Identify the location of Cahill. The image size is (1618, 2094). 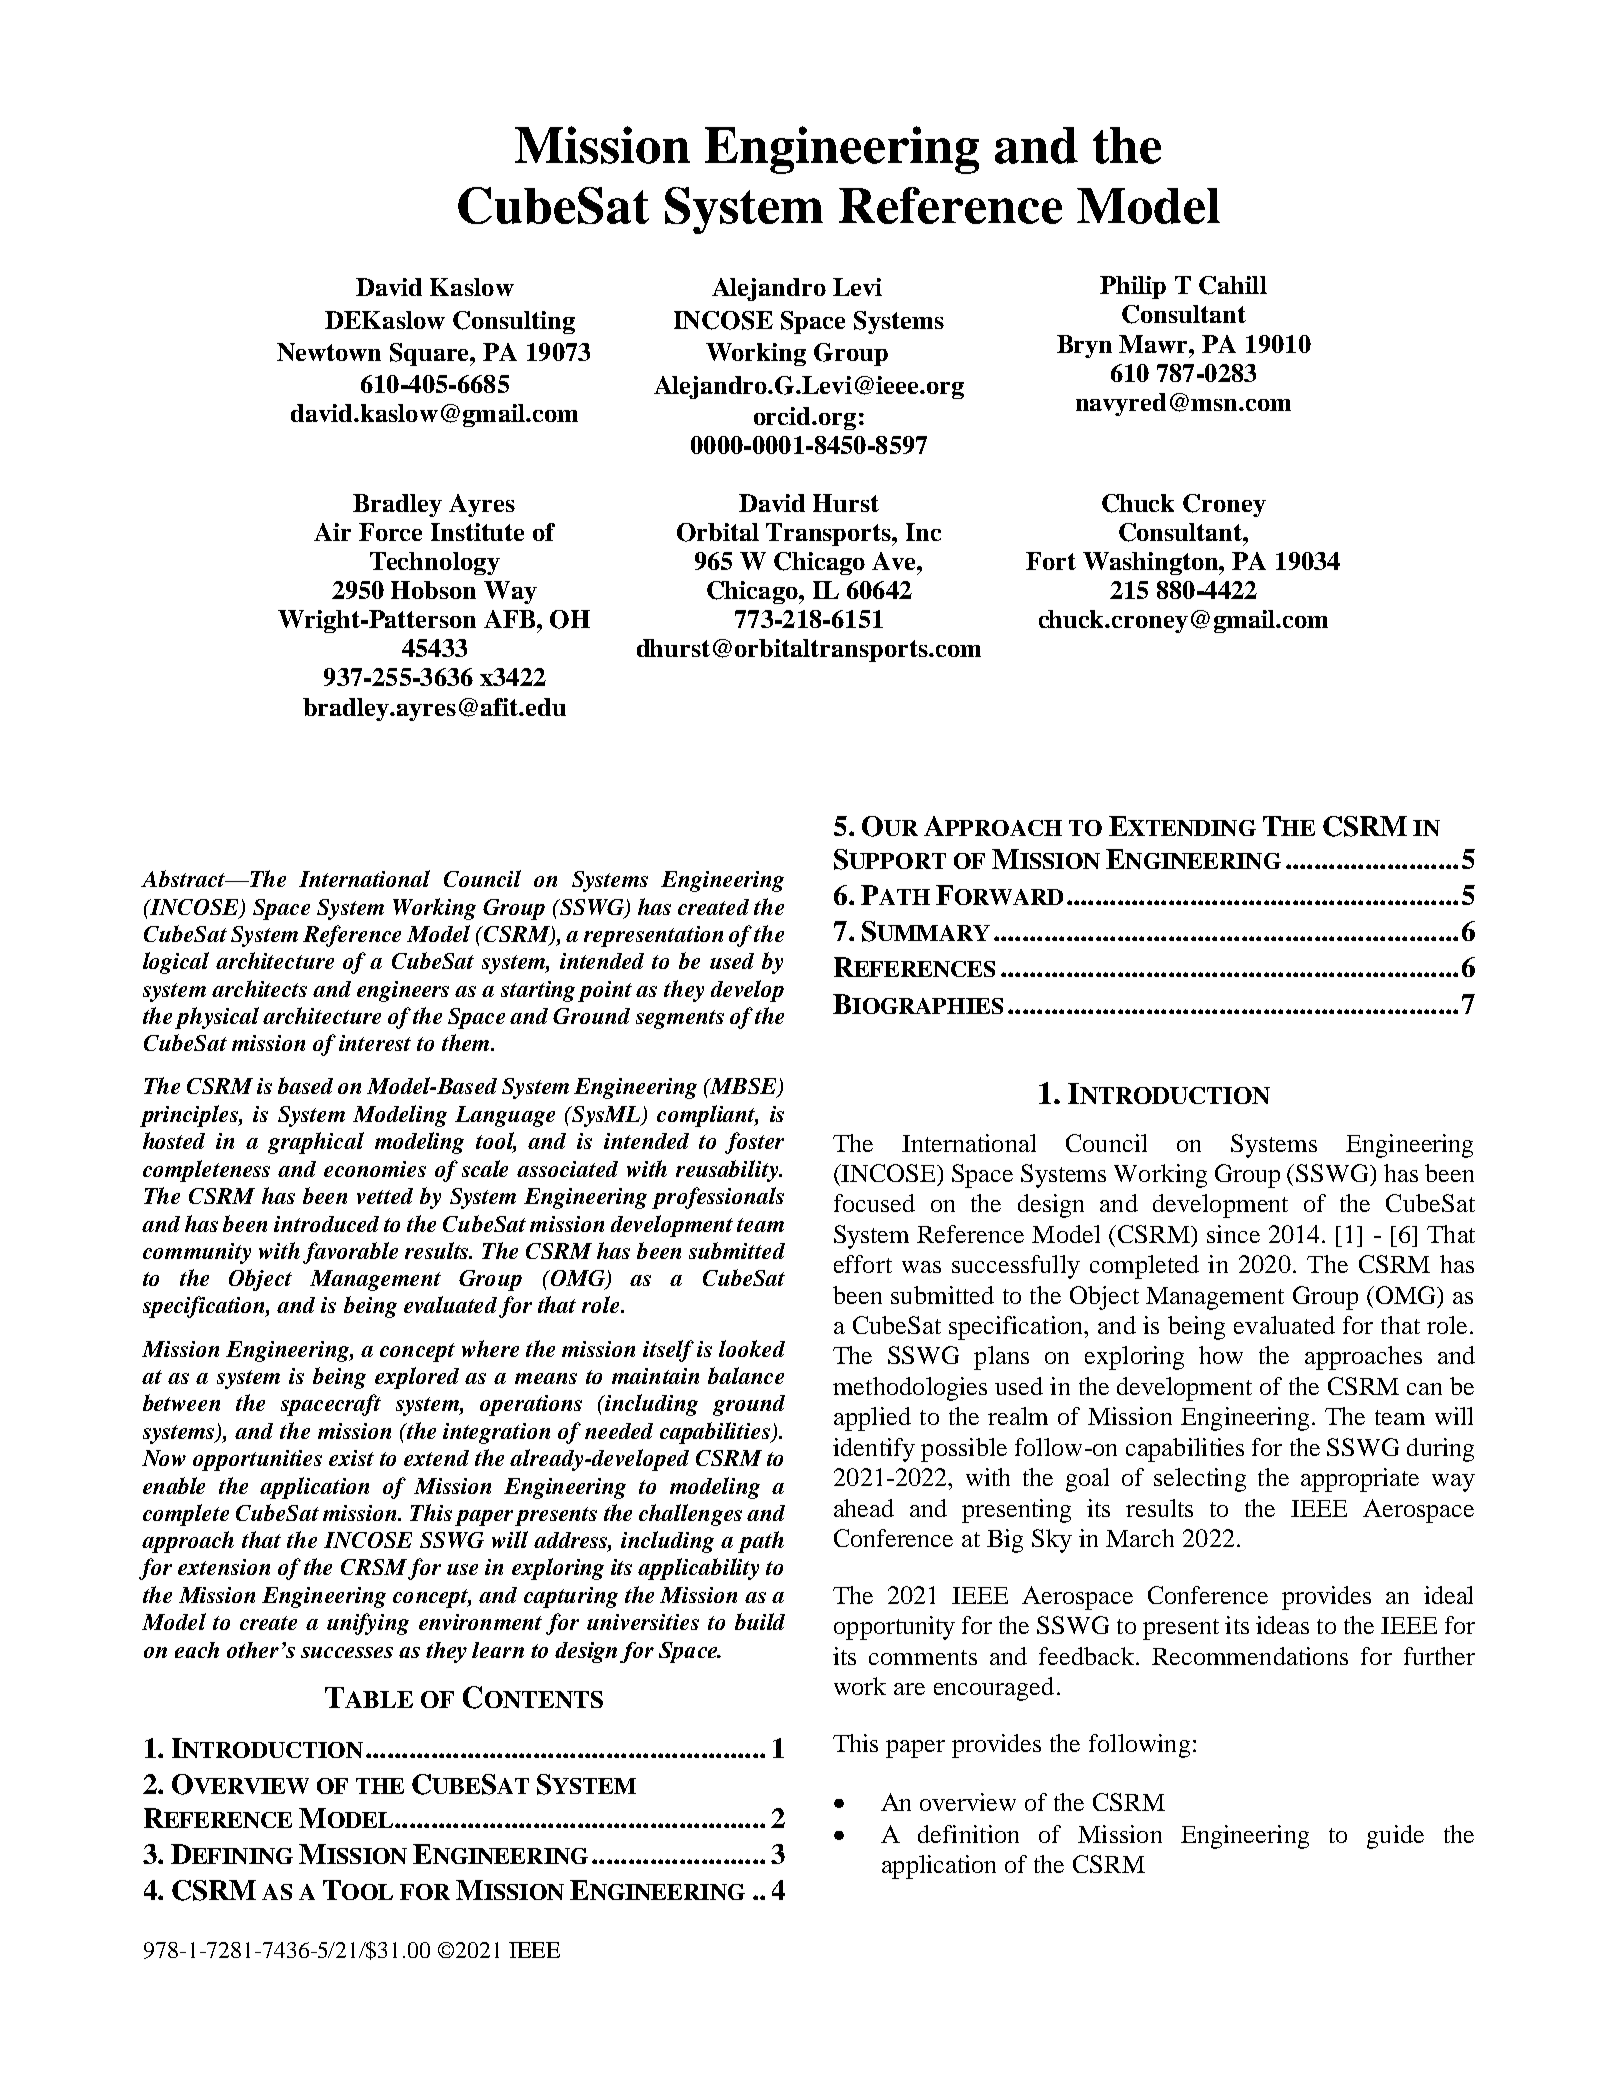
(1233, 285).
